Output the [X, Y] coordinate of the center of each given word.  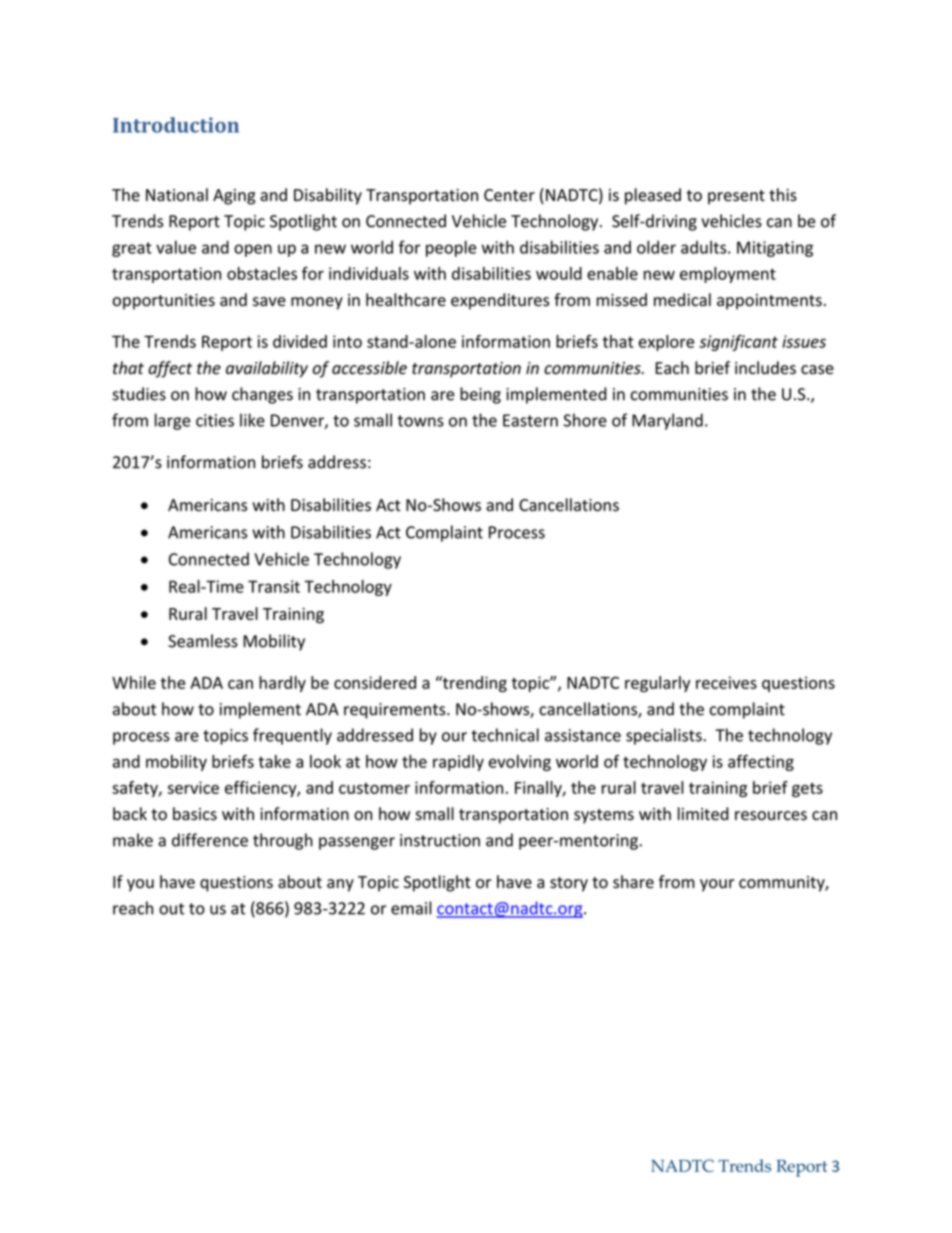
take [274, 761]
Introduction [176, 125]
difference [210, 840]
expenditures [500, 301]
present [736, 197]
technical [505, 735]
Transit [274, 586]
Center [509, 195]
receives [726, 682]
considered [375, 682]
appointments [769, 302]
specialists [665, 736]
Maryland [667, 421]
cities [215, 420]
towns [420, 421]
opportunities [163, 302]
